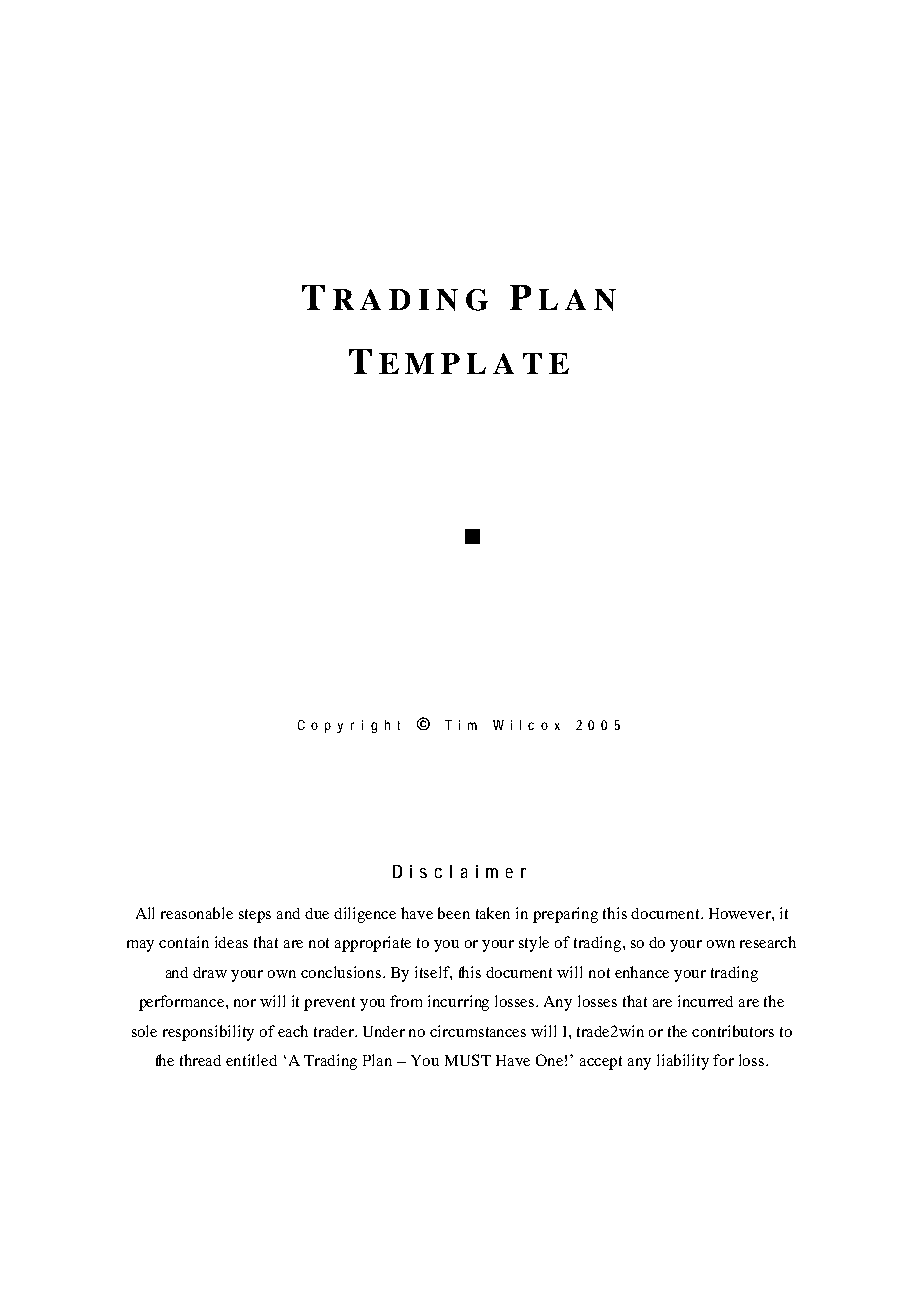 The image size is (924, 1308). Describe the element at coordinates (454, 913) in the image. I see `been` at that location.
